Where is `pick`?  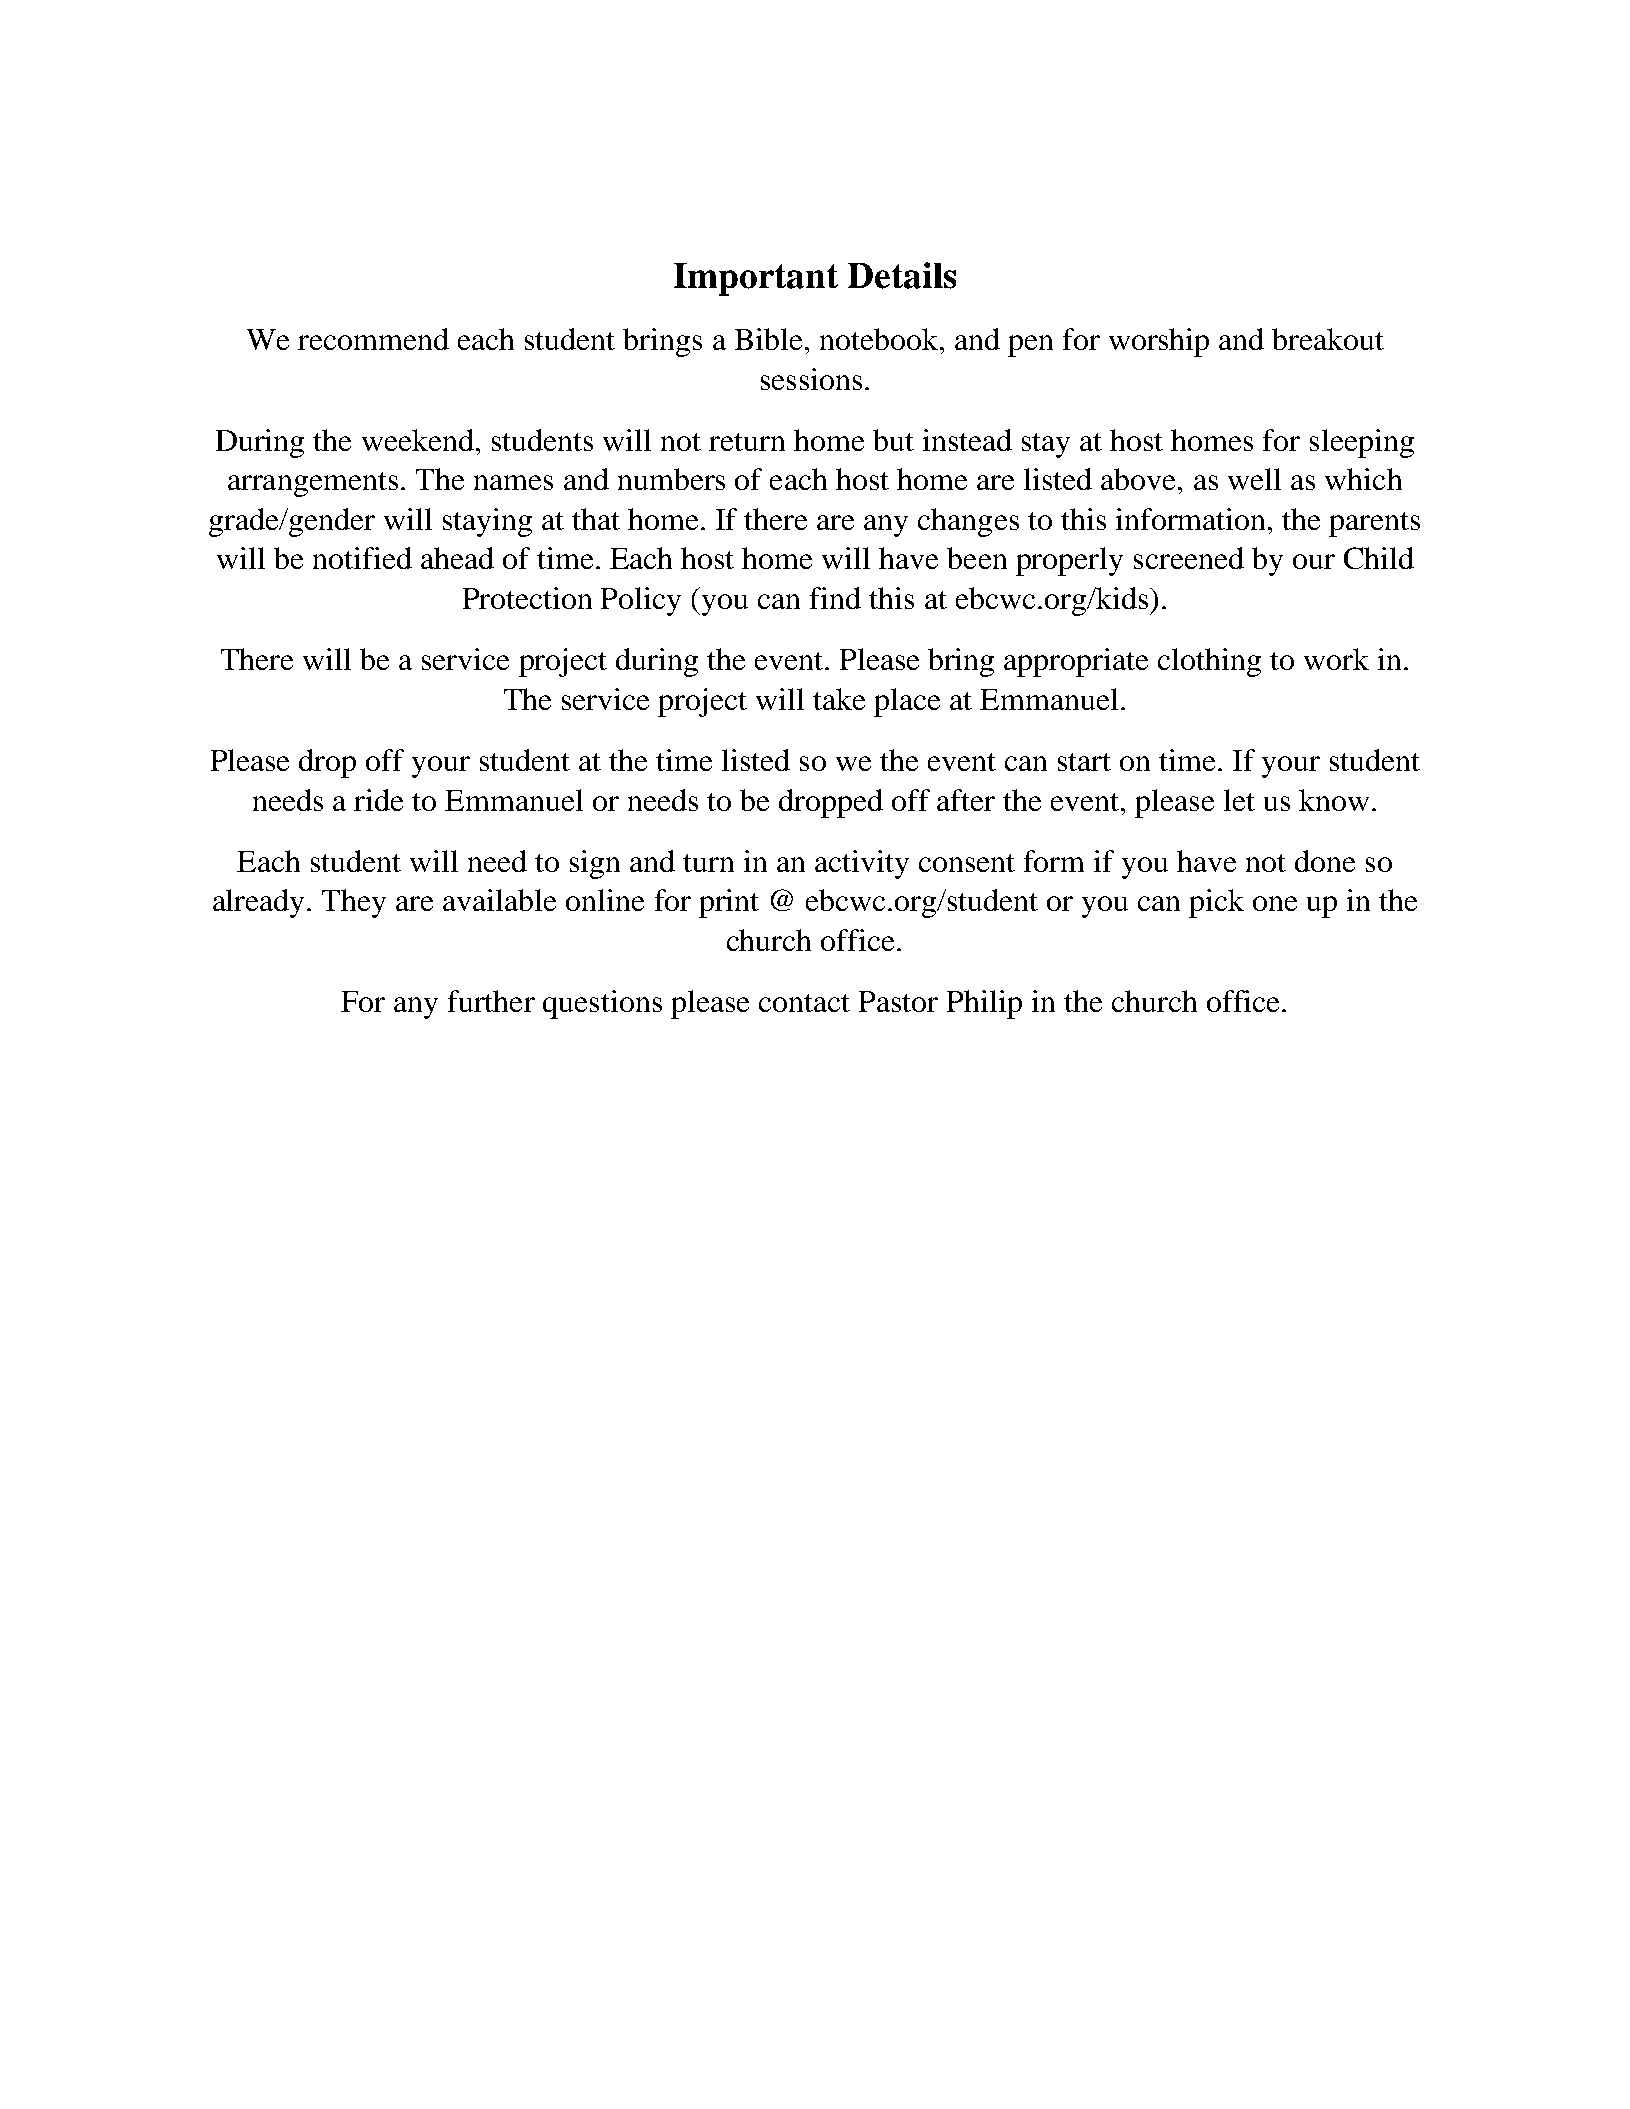 pick is located at coordinates (1216, 903).
